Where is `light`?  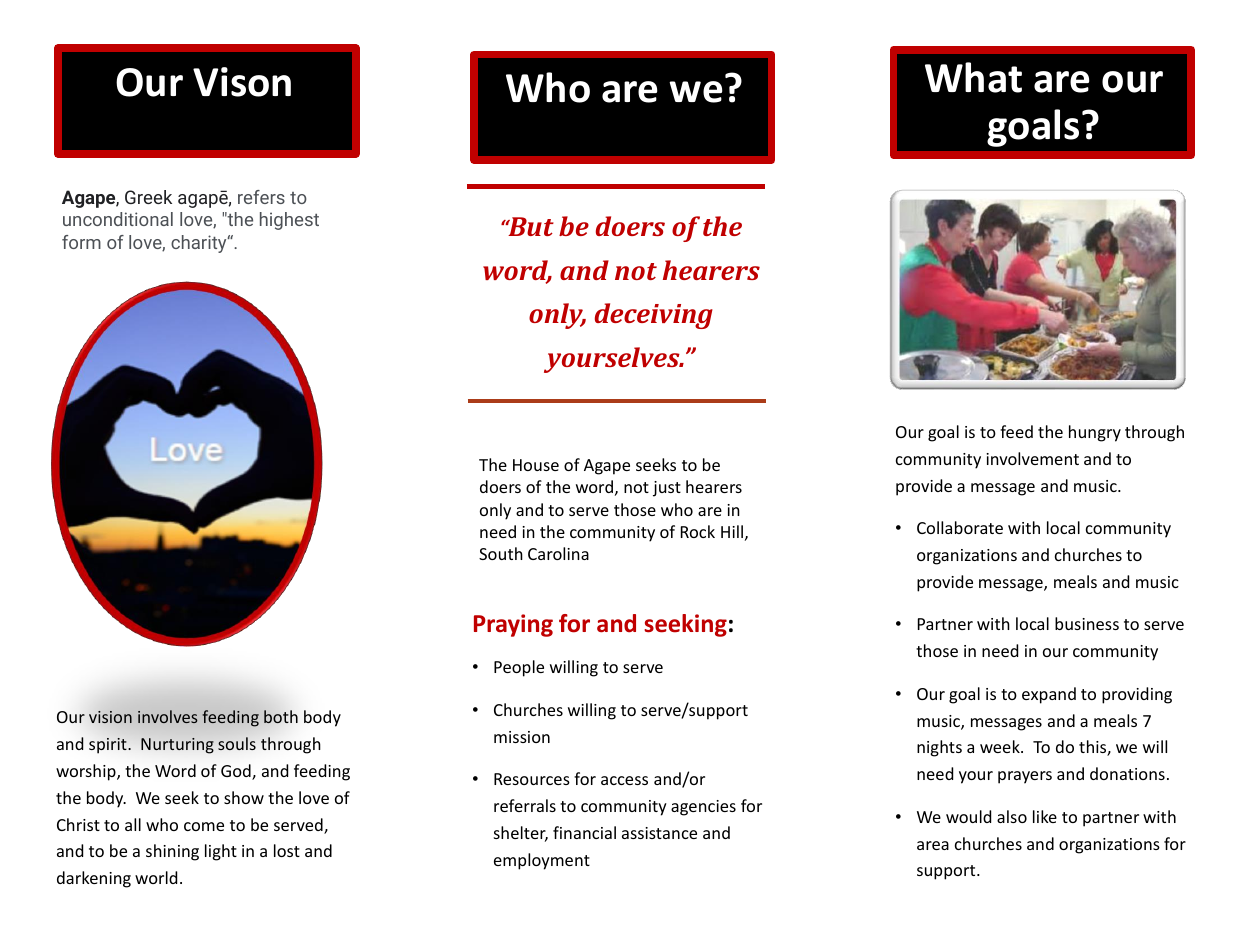 light is located at coordinates (221, 852).
